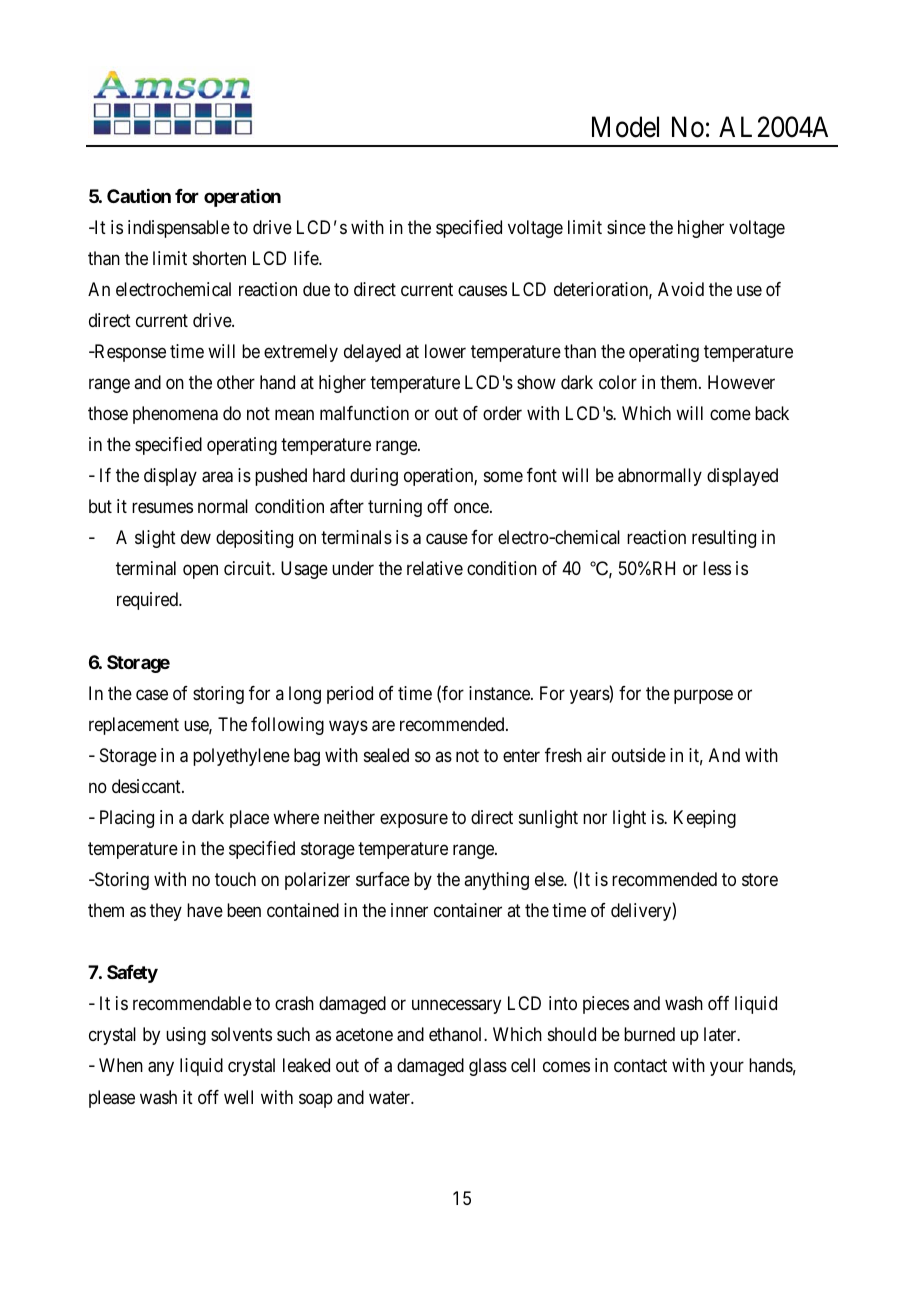 This screenshot has height=1308, width=924. Describe the element at coordinates (639, 755) in the screenshot. I see `outside` at that location.
